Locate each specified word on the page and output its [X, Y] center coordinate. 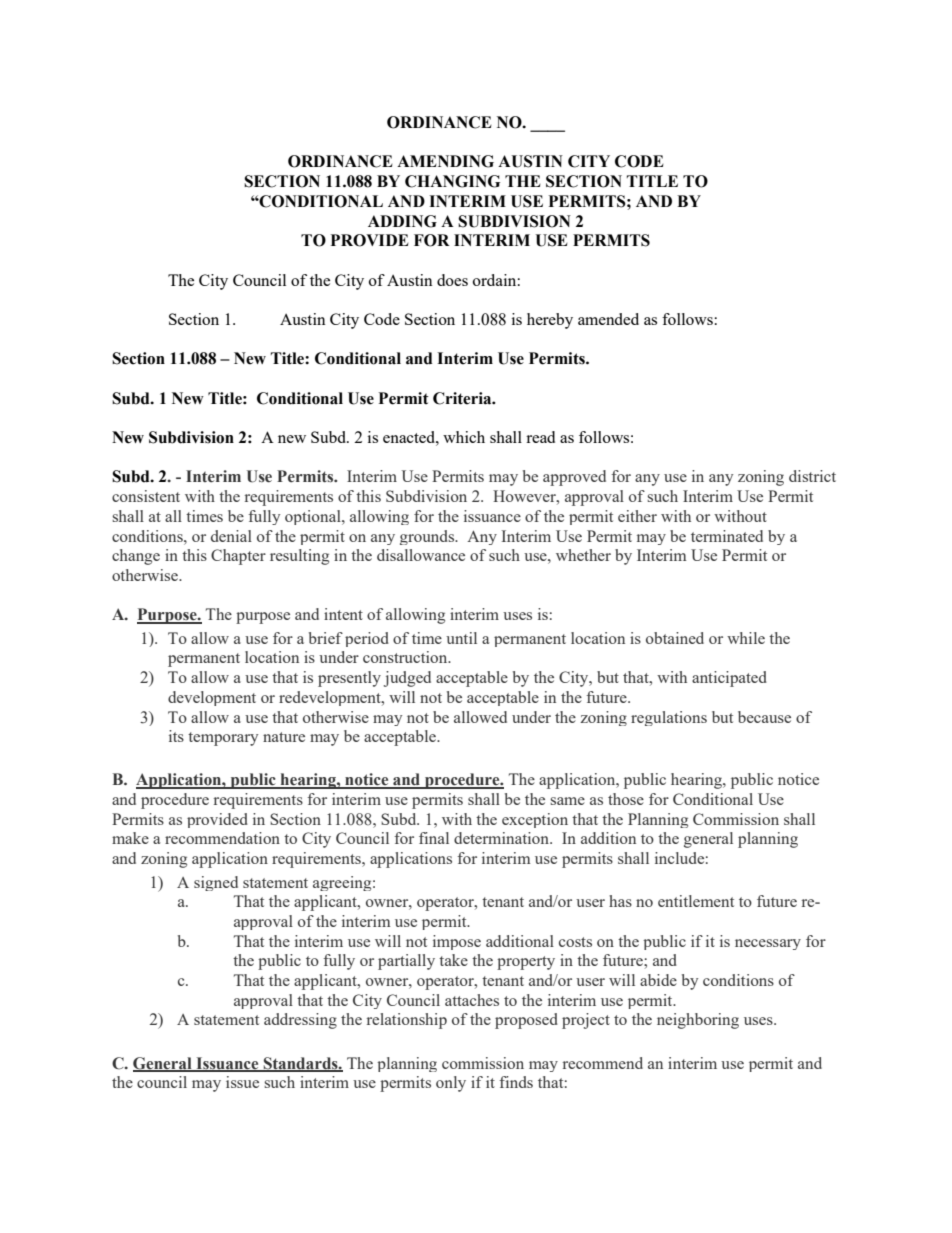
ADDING [402, 221]
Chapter [238, 557]
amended [608, 319]
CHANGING [452, 181]
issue [242, 1082]
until [461, 638]
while [746, 638]
